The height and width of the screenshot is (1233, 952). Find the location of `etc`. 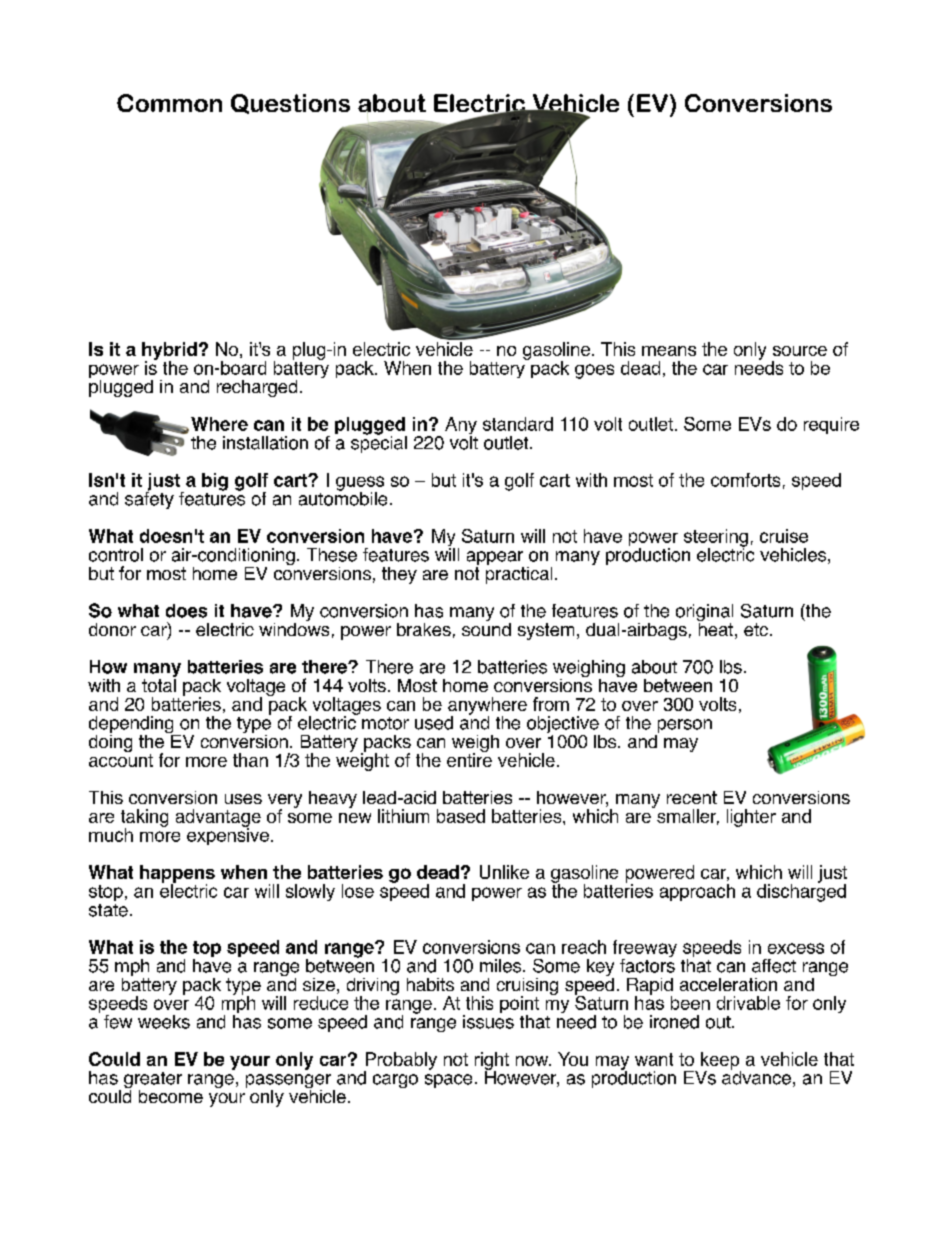

etc is located at coordinates (756, 629).
